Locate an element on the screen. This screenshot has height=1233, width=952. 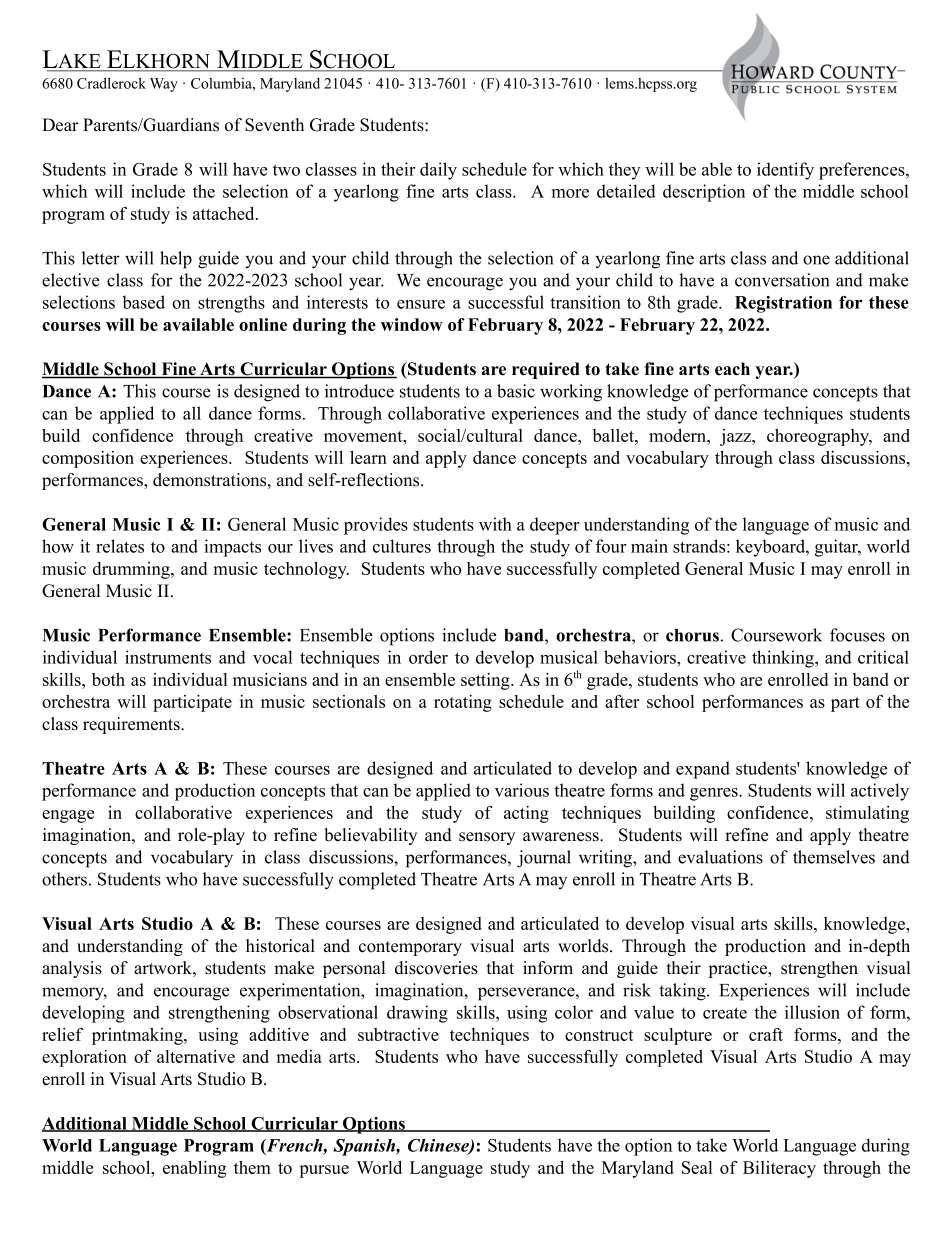
others is located at coordinates (64, 879).
